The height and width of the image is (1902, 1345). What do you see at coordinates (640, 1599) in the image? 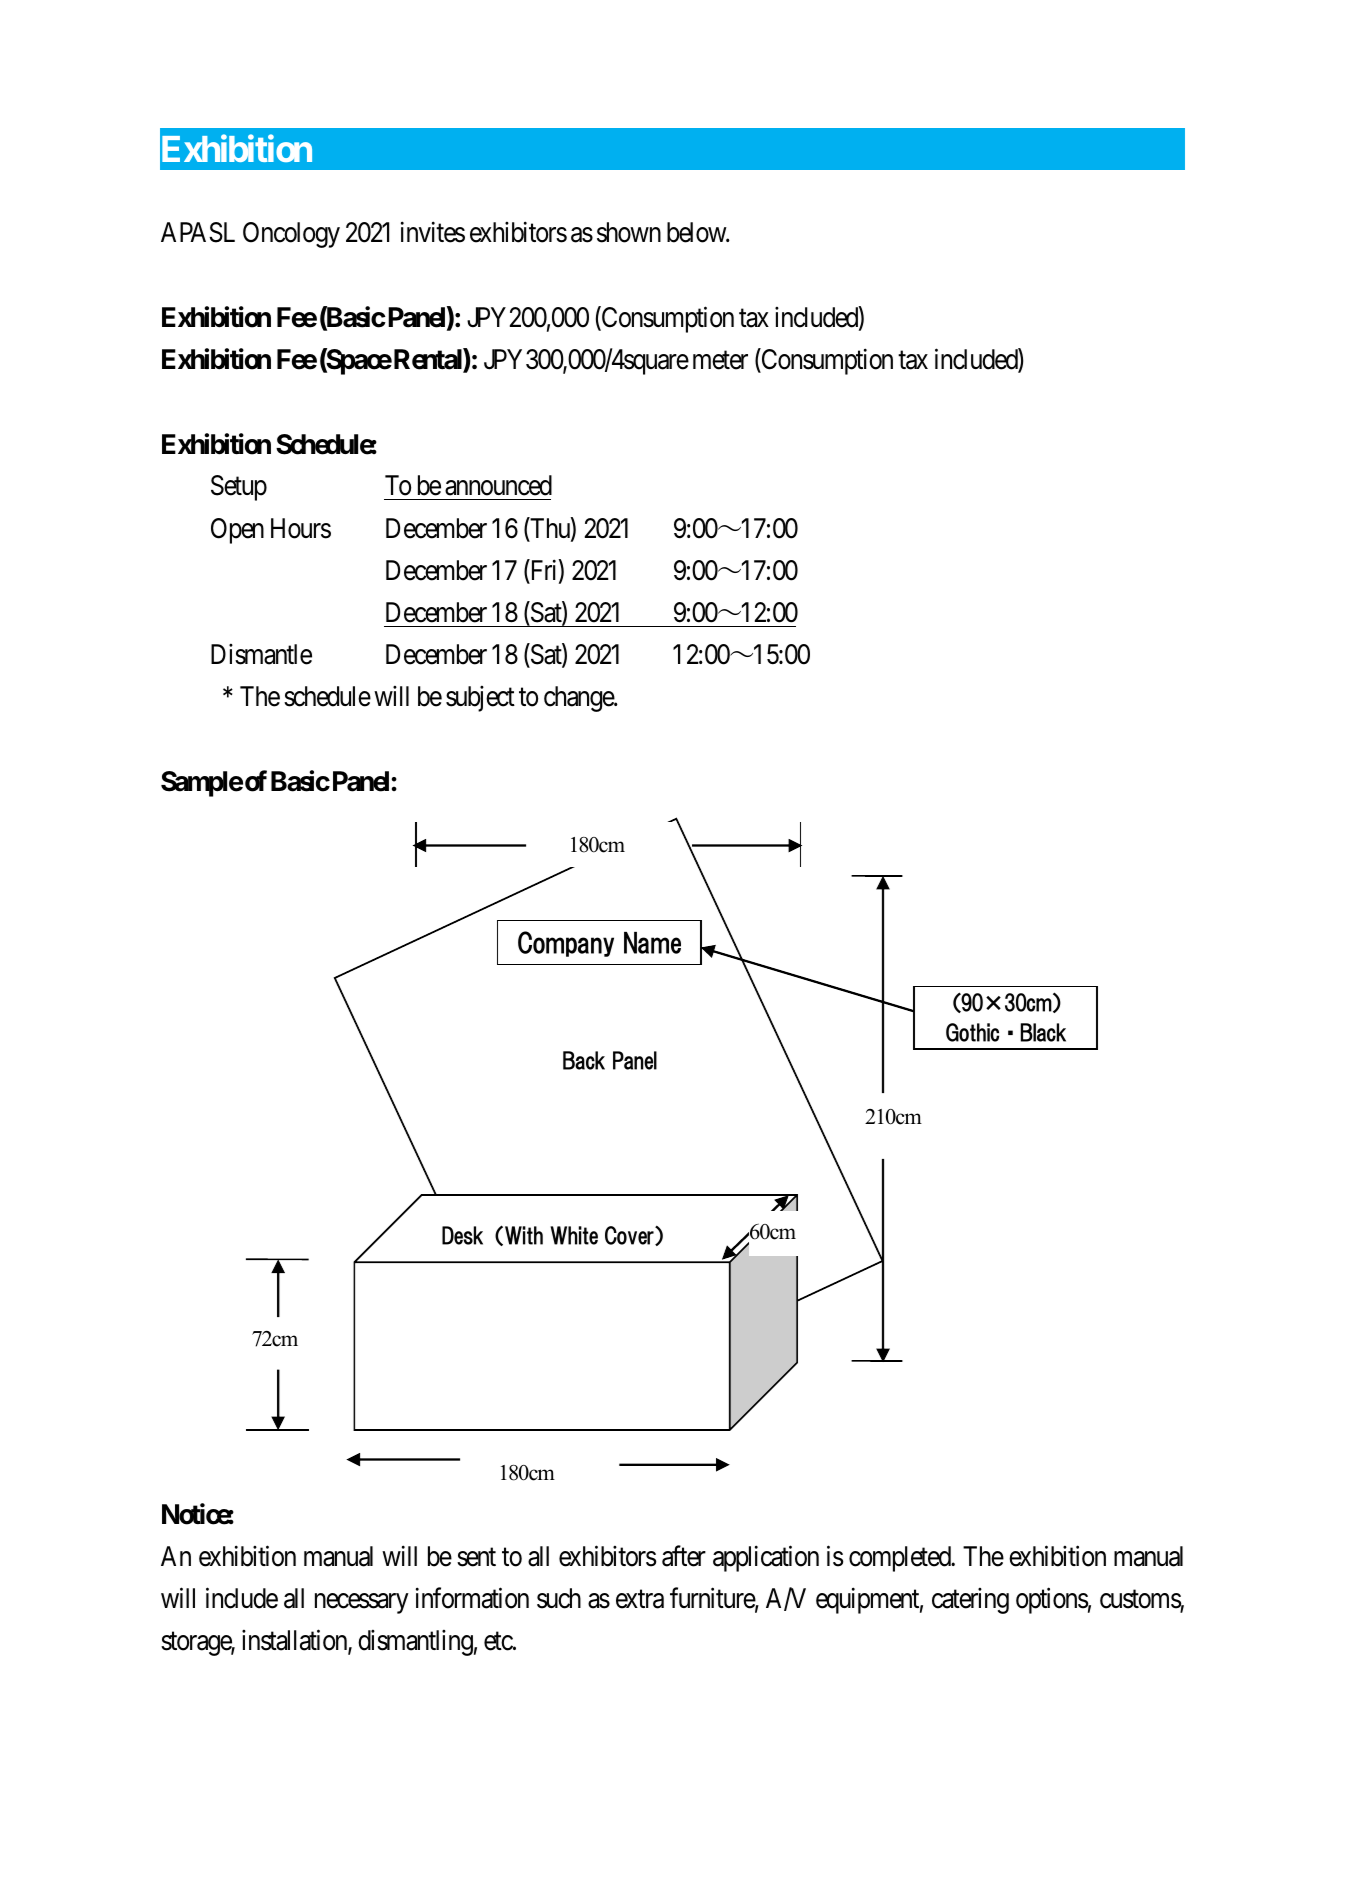
I see `extra` at bounding box center [640, 1599].
